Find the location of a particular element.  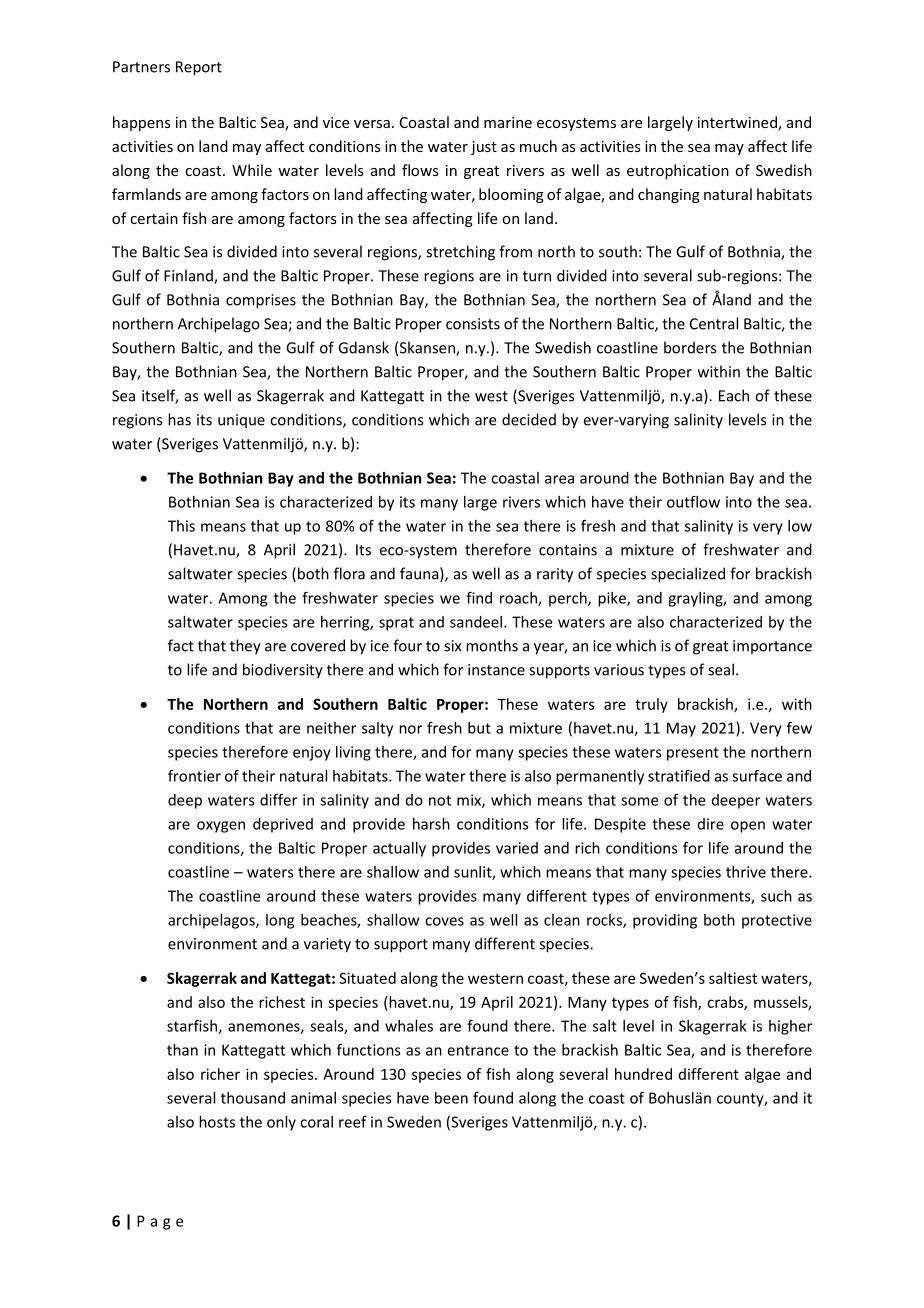

unique is located at coordinates (241, 421).
